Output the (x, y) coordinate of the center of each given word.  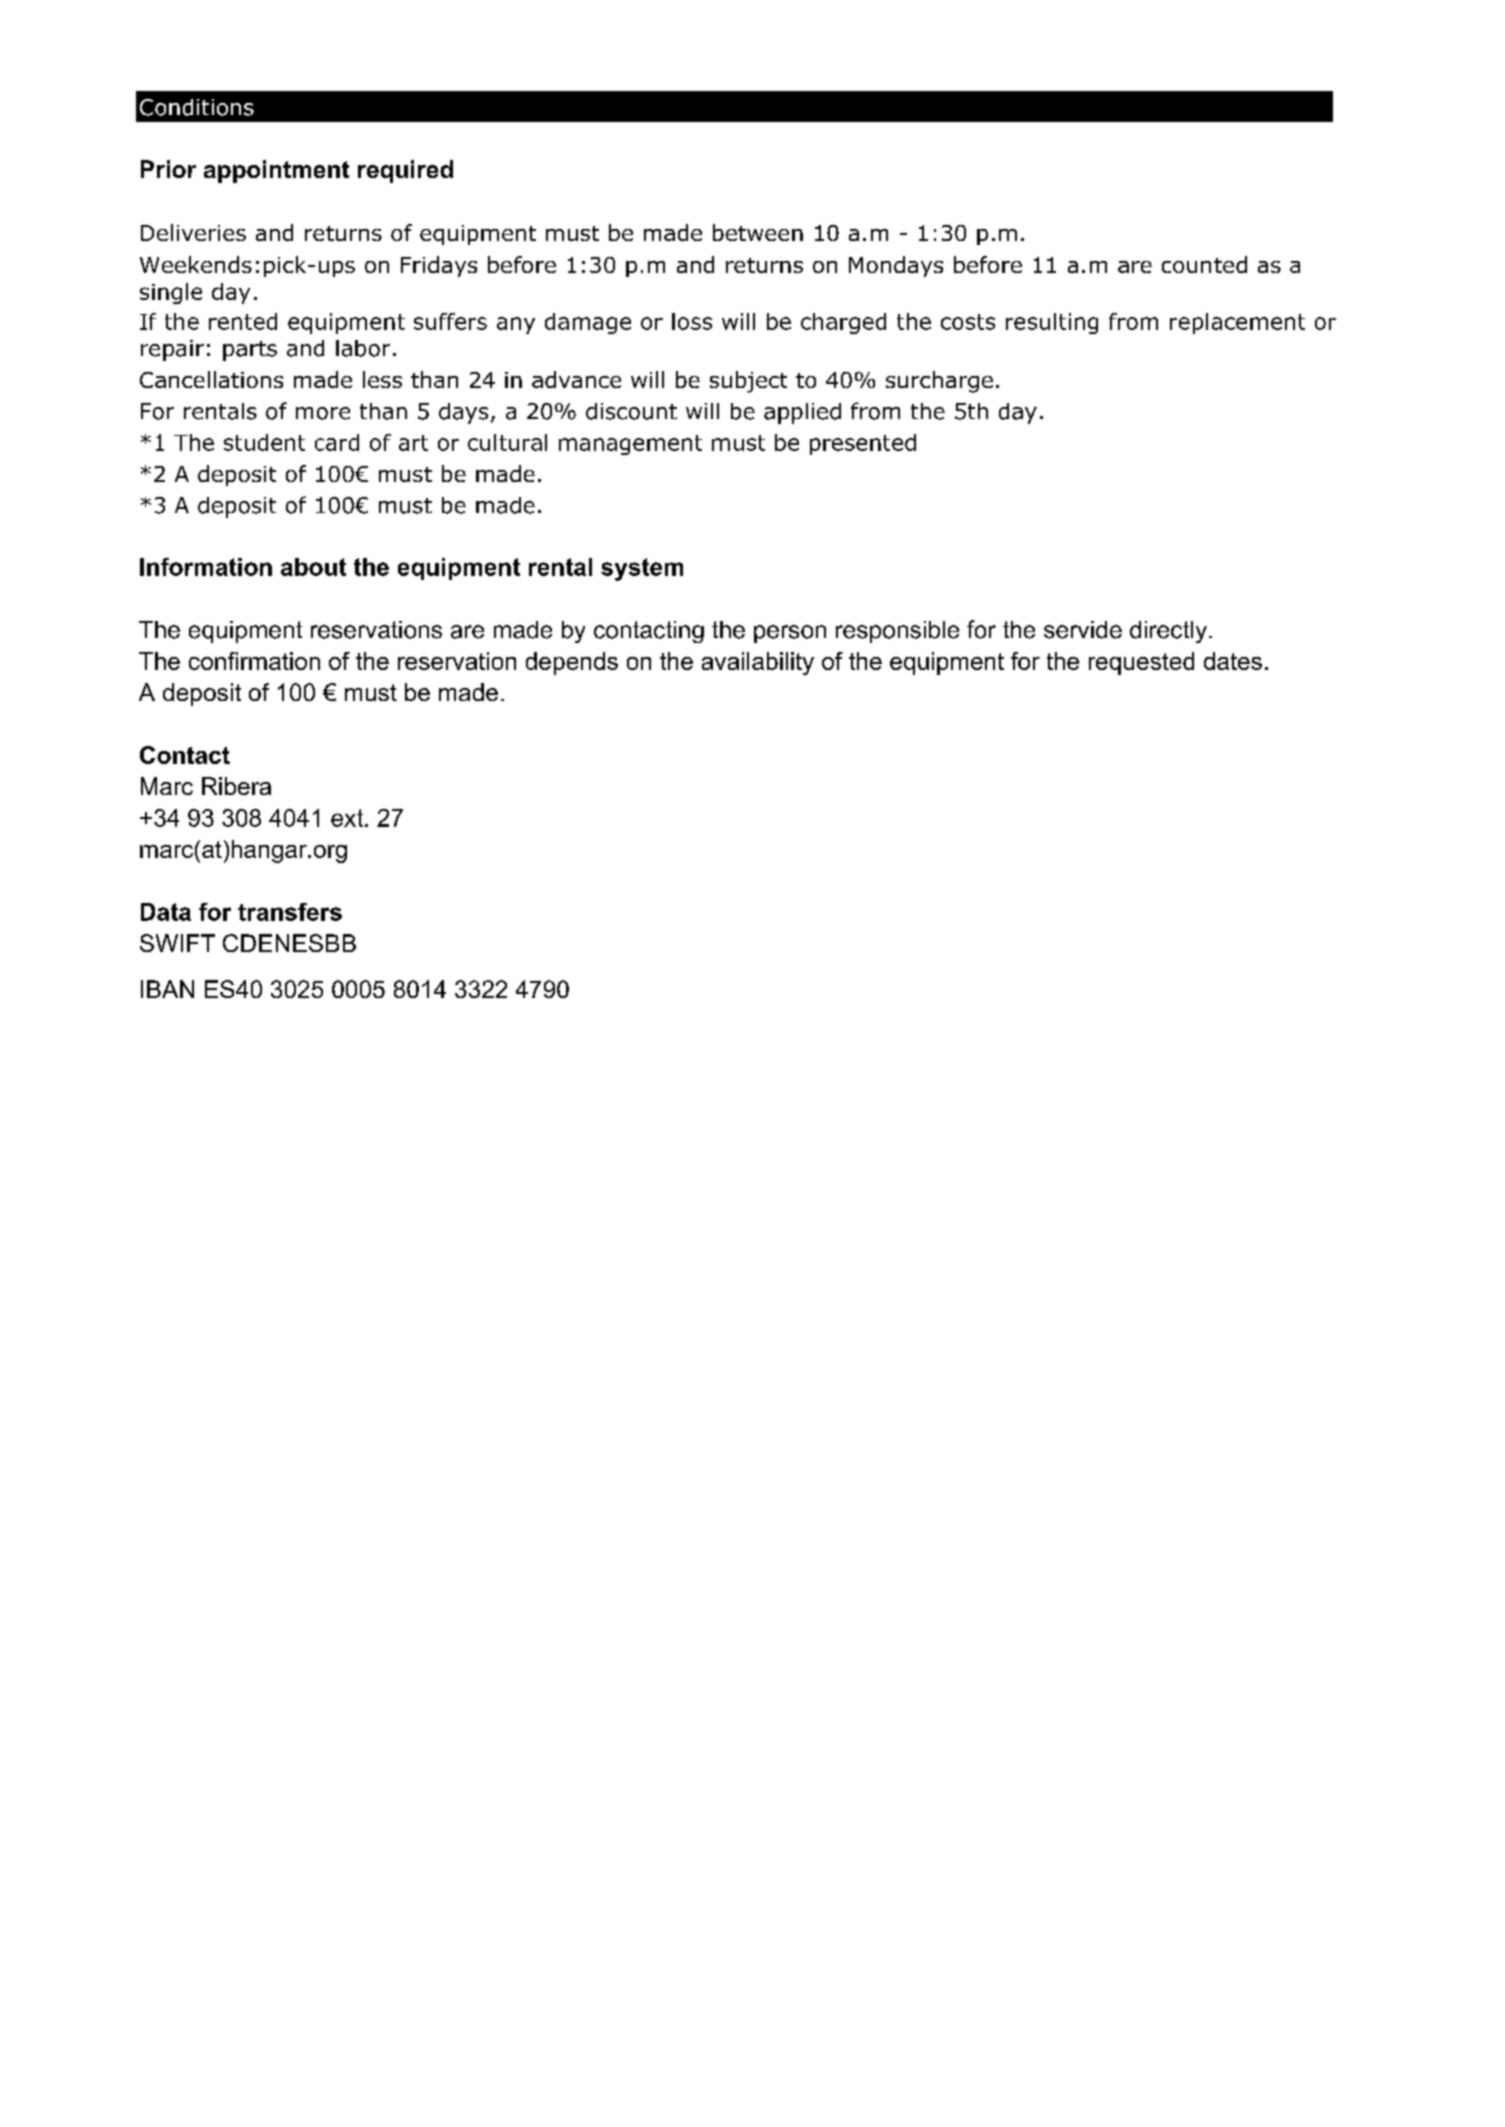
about (313, 567)
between (758, 232)
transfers (290, 912)
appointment (276, 171)
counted (1204, 264)
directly (1168, 632)
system (642, 569)
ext (348, 818)
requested (1141, 663)
